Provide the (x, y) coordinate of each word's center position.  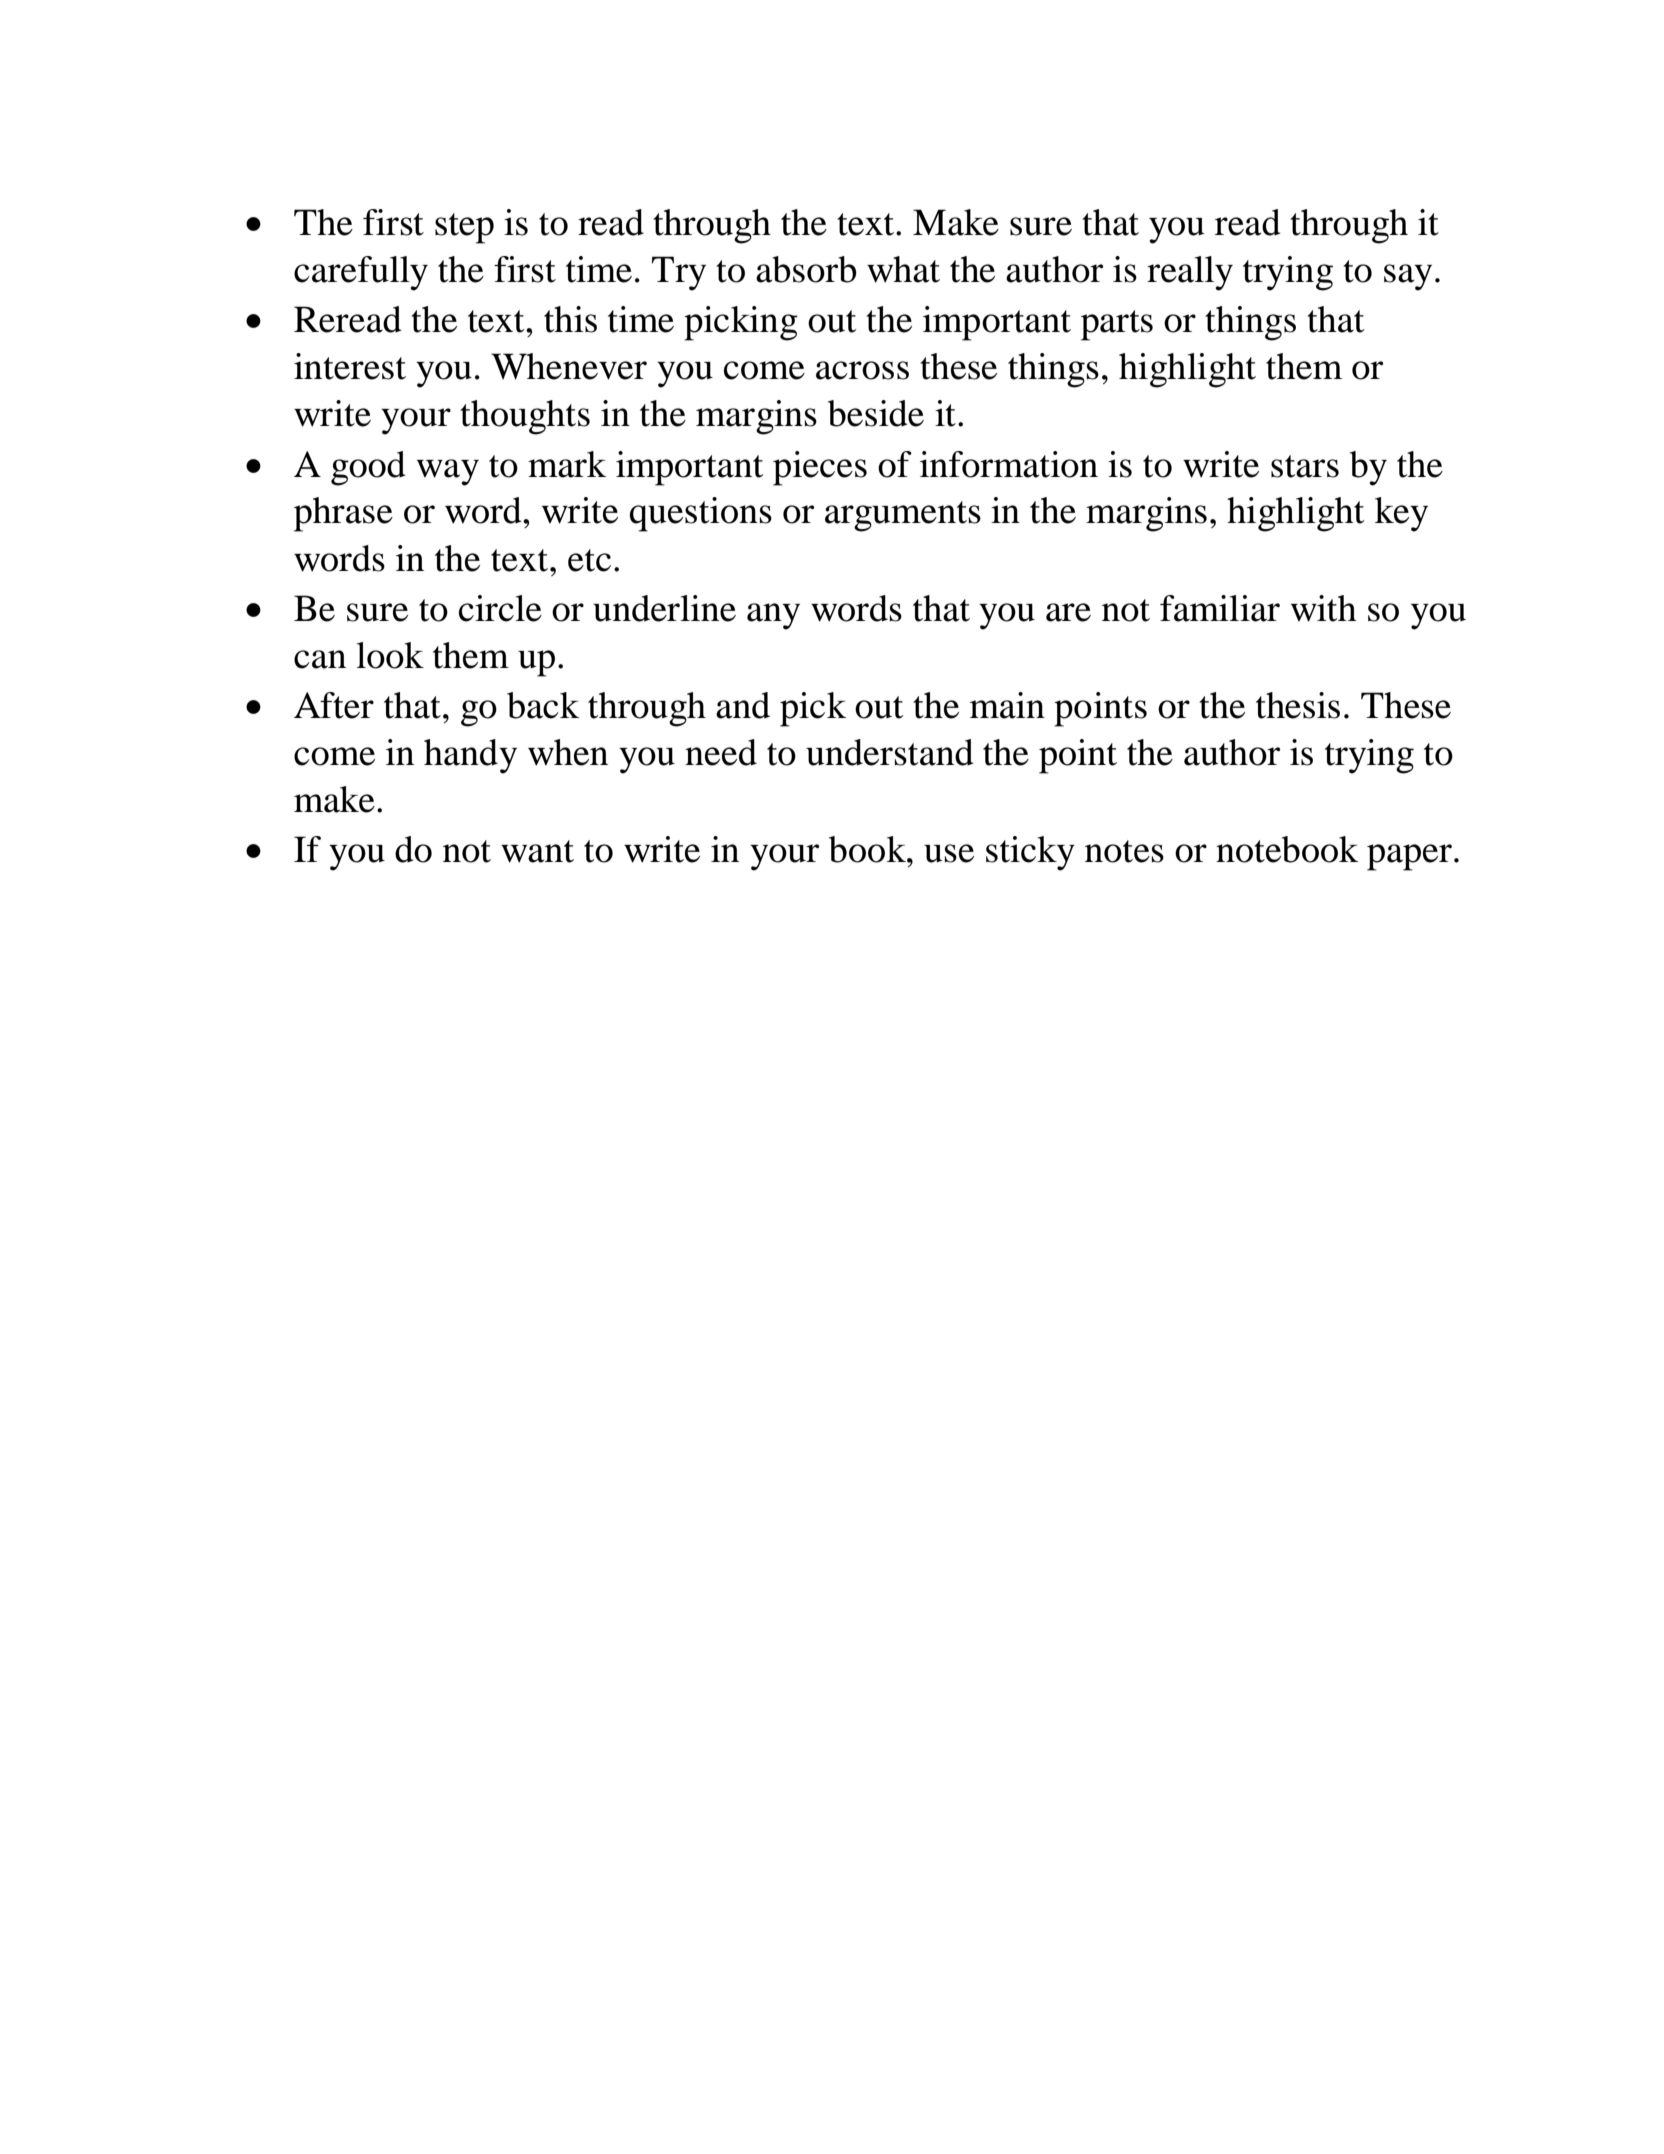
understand (890, 752)
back (543, 705)
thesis (1298, 705)
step (464, 228)
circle (500, 608)
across (862, 370)
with (1323, 608)
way (448, 472)
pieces (820, 468)
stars (1305, 466)
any (773, 616)
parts (1117, 325)
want (537, 851)
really (1190, 273)
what (903, 269)
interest (350, 366)
